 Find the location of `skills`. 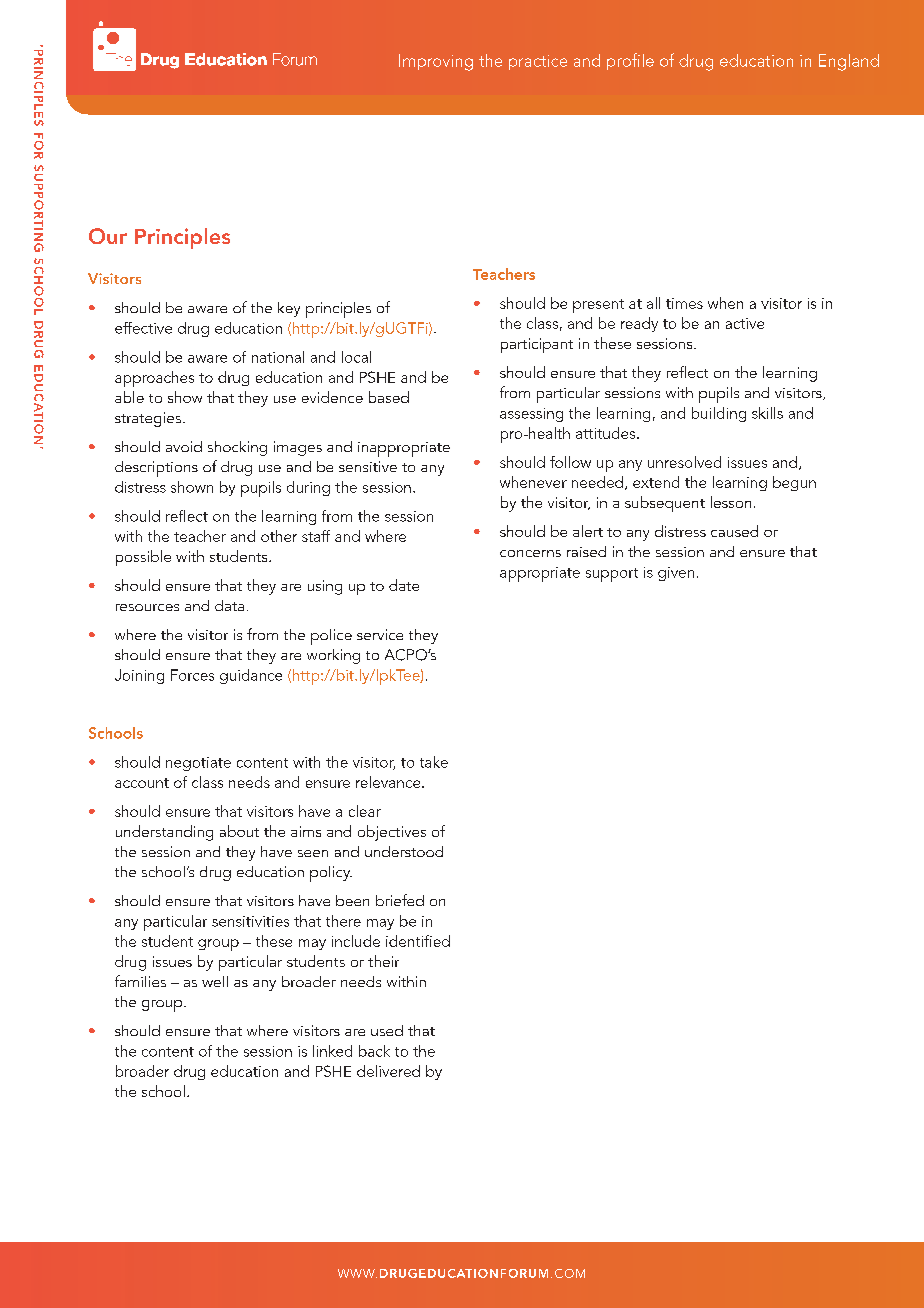

skills is located at coordinates (767, 413).
